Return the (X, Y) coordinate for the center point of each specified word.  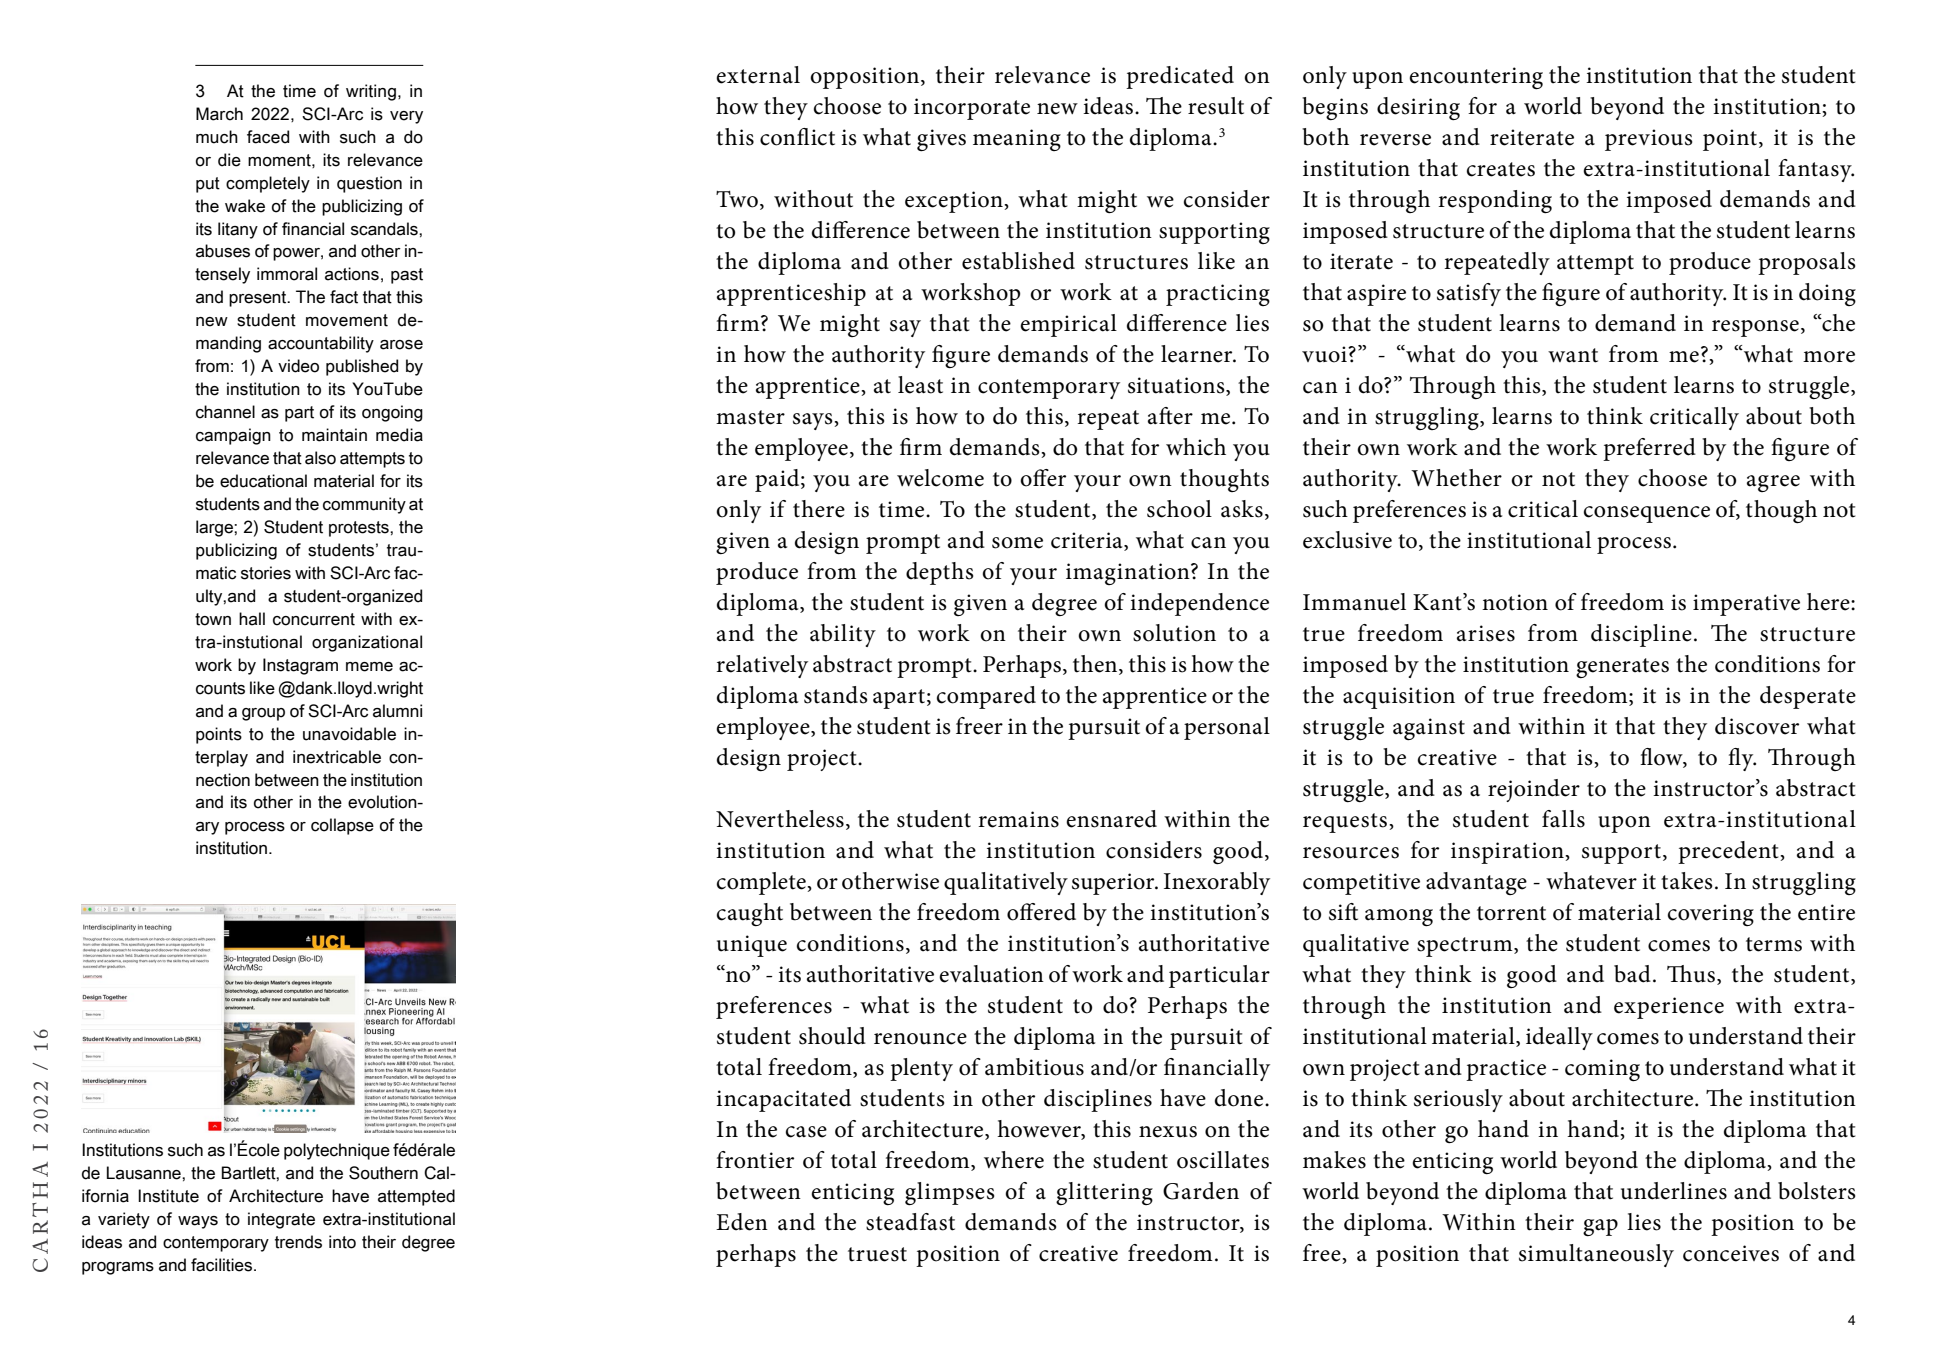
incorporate (972, 109)
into (342, 1242)
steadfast (910, 1222)
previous (1648, 140)
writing (371, 92)
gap (1600, 1227)
